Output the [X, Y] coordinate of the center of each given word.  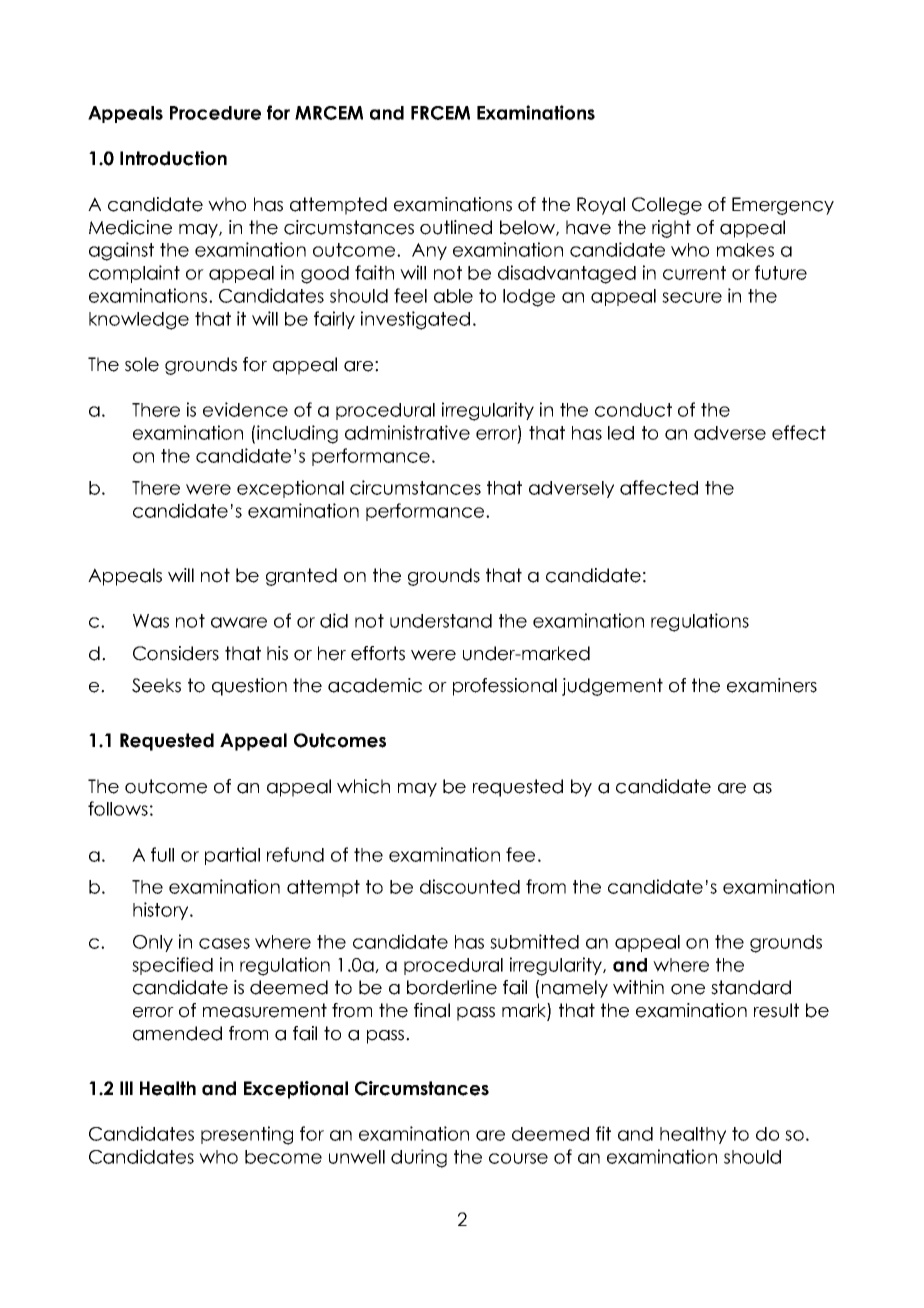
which [363, 786]
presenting [247, 1135]
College [667, 206]
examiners [772, 685]
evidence [245, 409]
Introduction [173, 158]
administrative [407, 432]
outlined [456, 227]
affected [659, 487]
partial [232, 856]
